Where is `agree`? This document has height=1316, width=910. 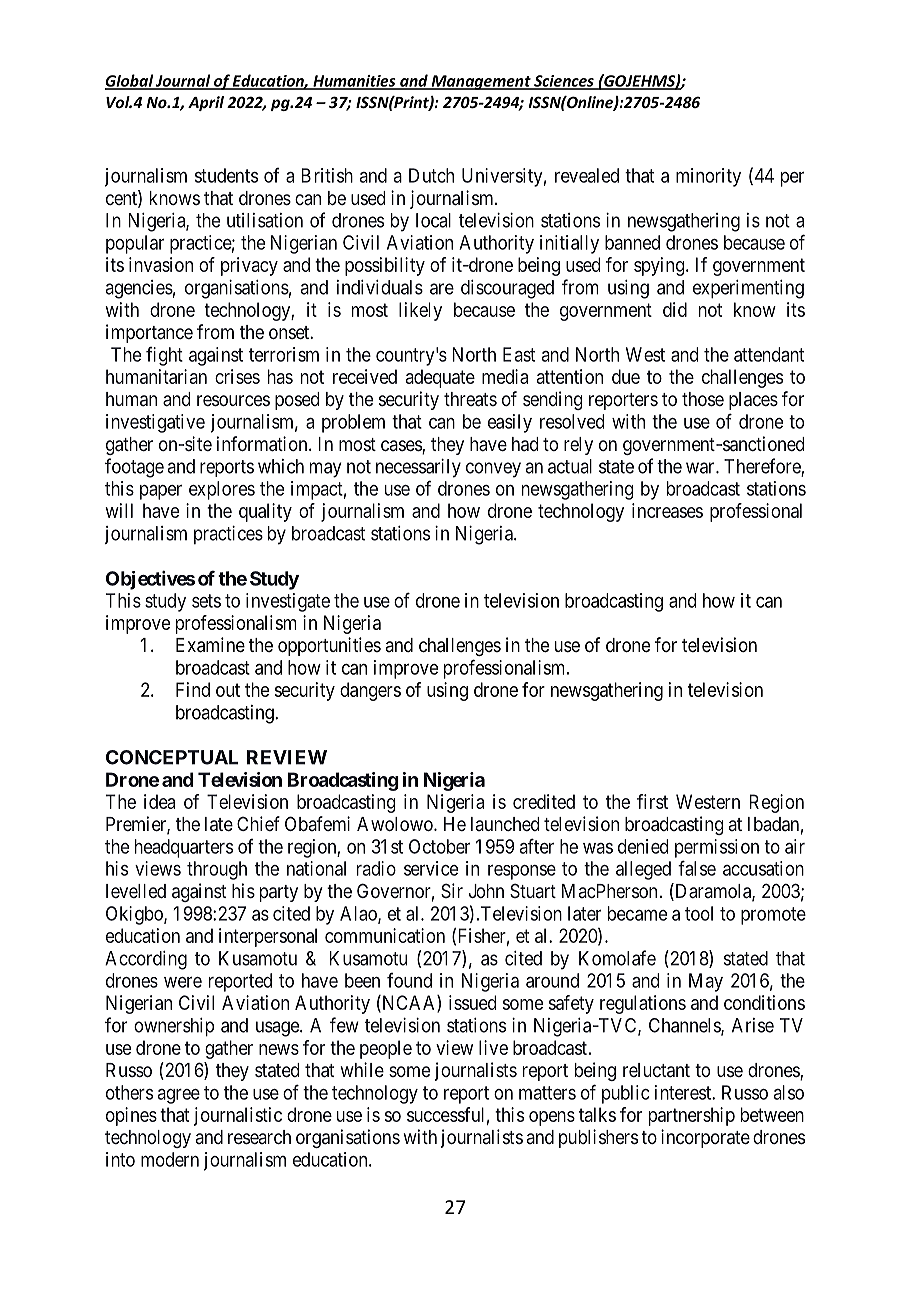
agree is located at coordinates (179, 1096).
